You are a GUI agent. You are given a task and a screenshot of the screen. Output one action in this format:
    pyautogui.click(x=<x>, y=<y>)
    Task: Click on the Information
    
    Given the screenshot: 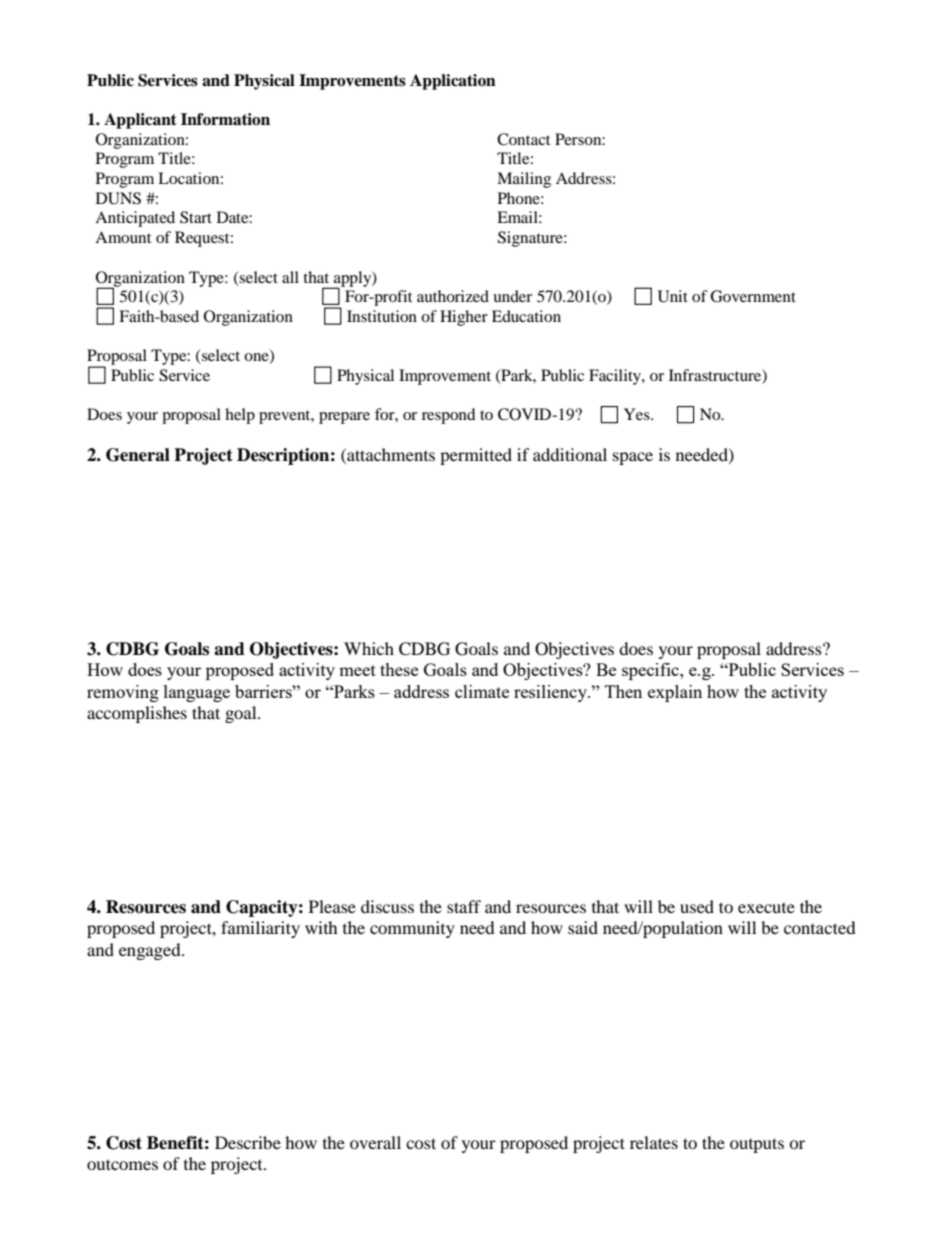 What is the action you would take?
    pyautogui.click(x=225, y=119)
